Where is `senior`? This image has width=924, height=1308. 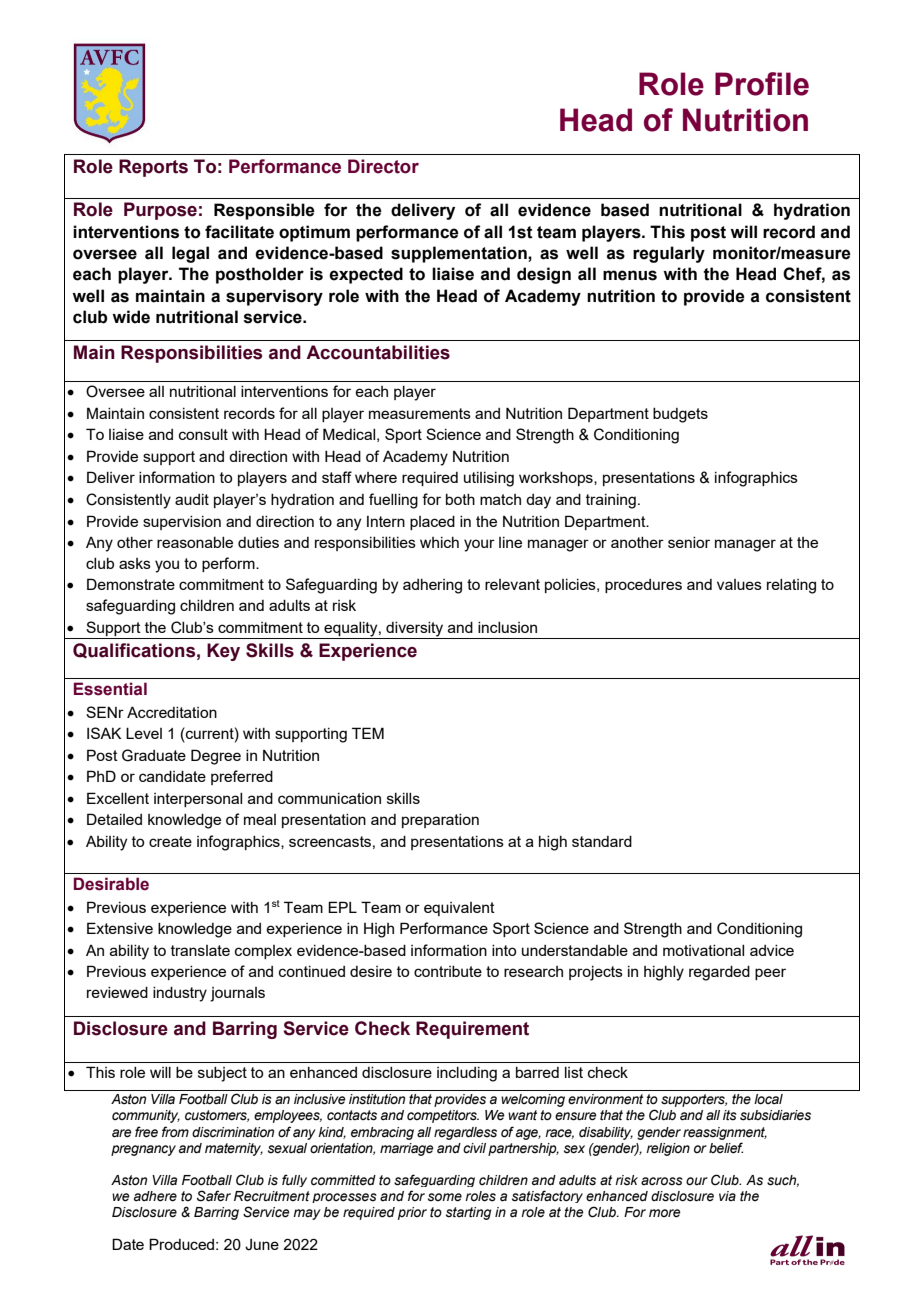 senior is located at coordinates (689, 542).
